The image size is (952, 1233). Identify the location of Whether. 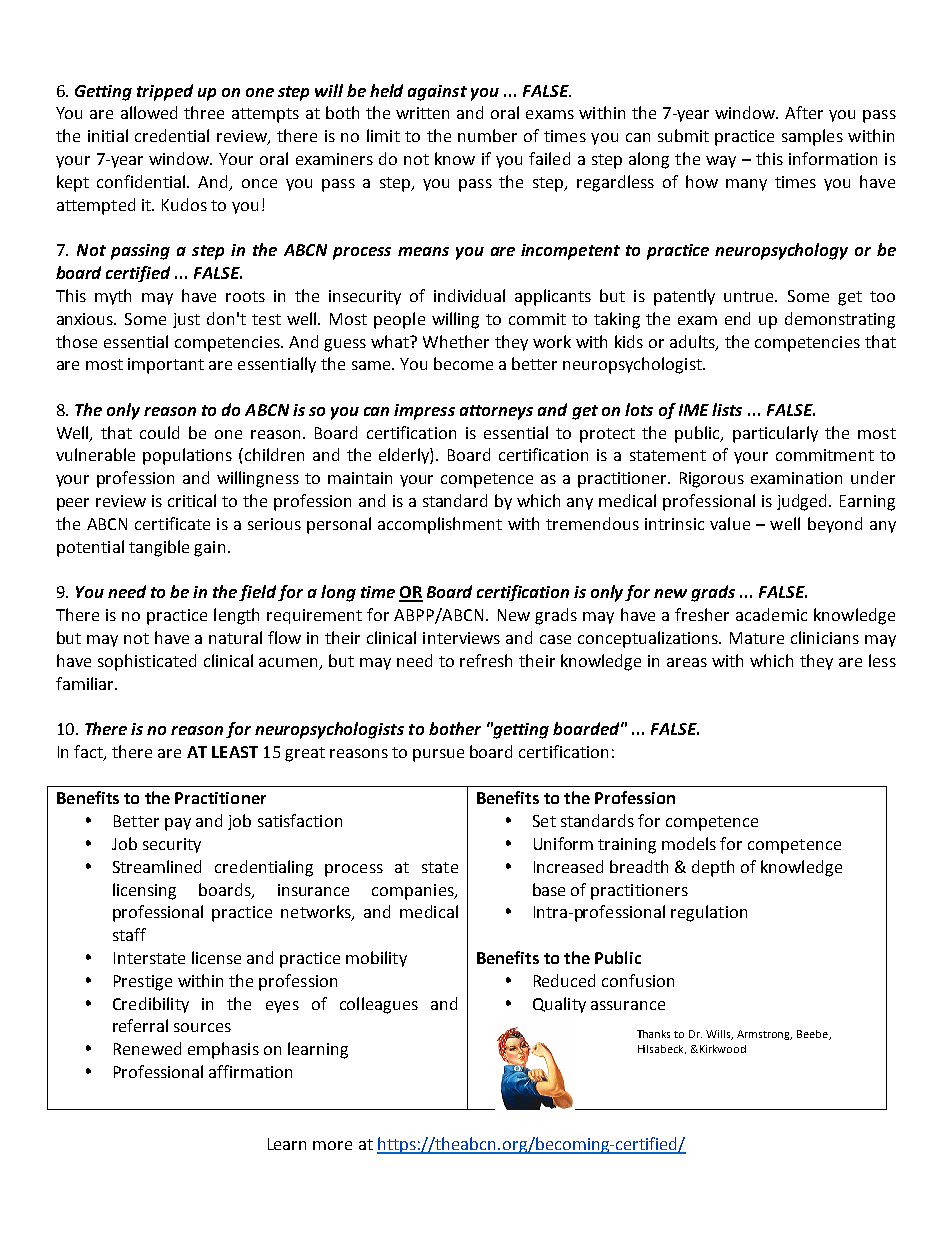
(456, 341).
